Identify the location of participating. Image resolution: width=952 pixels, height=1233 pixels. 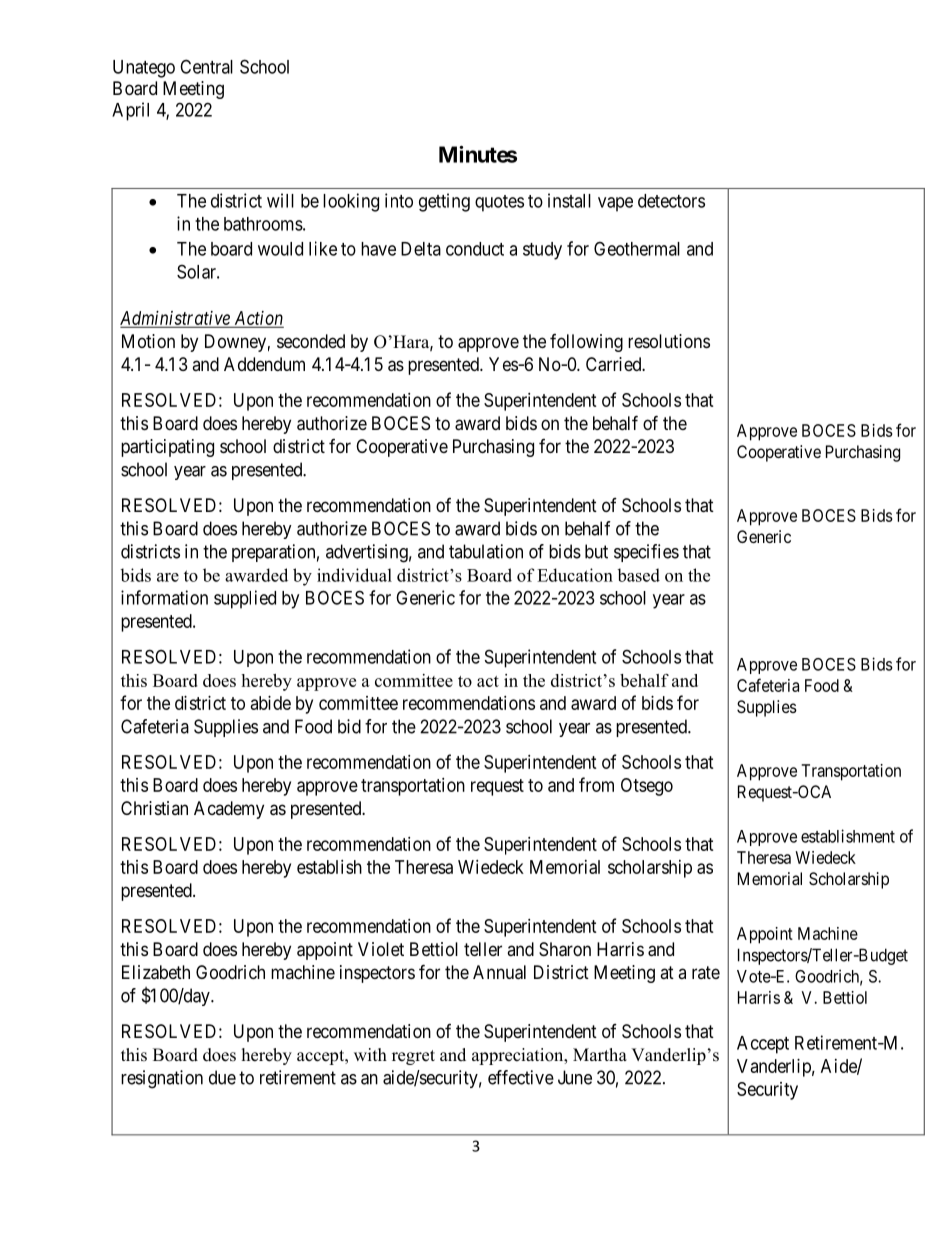
(167, 448).
